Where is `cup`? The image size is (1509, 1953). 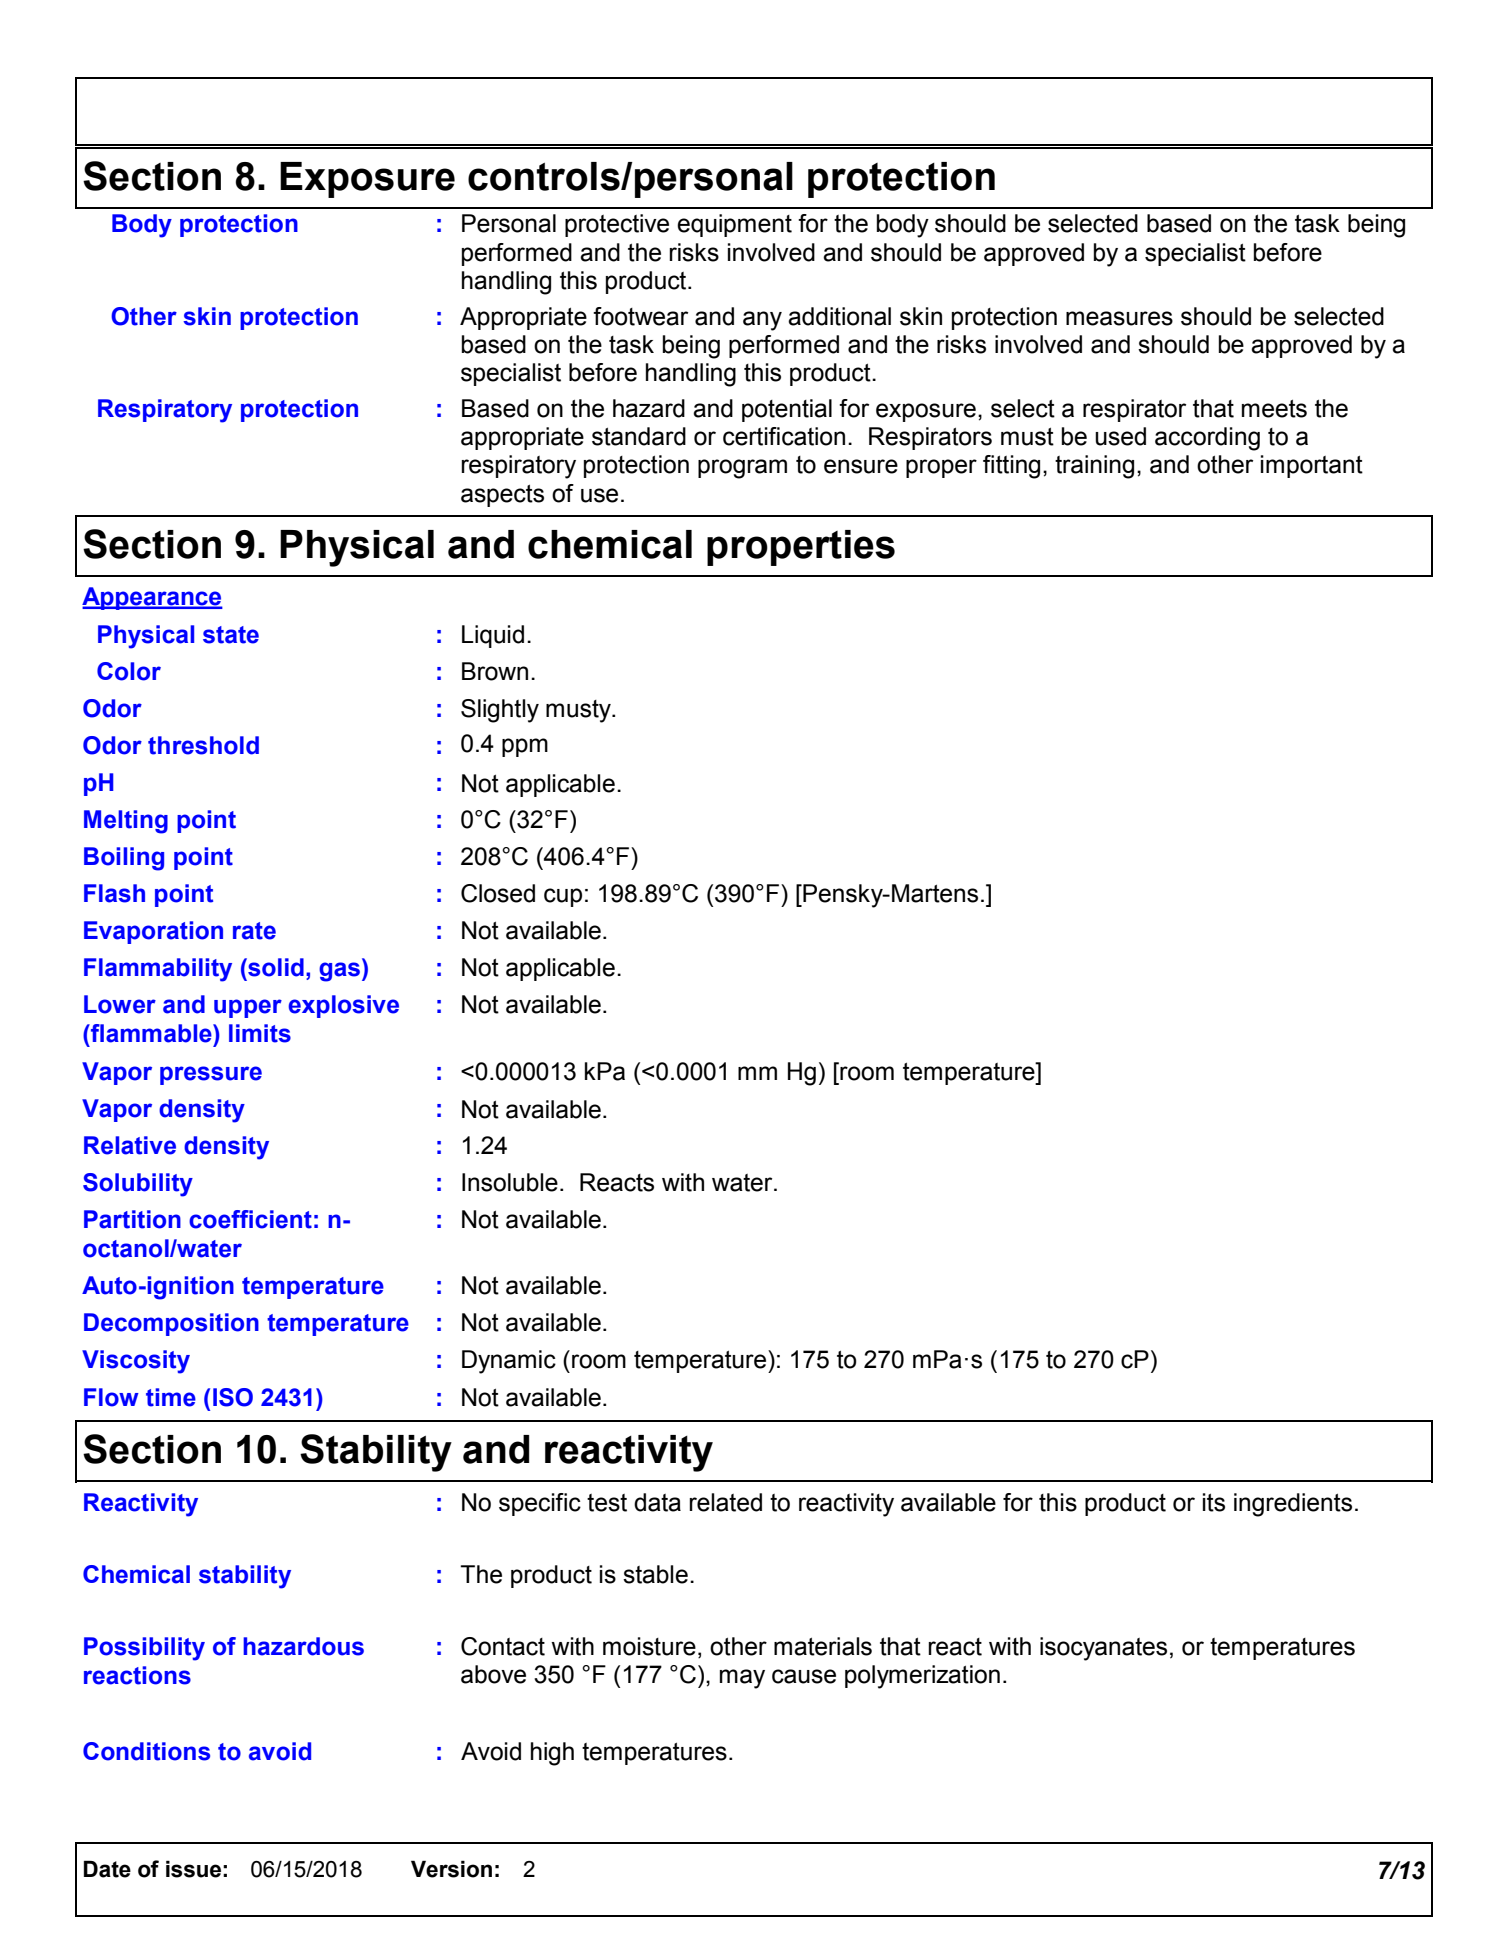
cup is located at coordinates (563, 897).
